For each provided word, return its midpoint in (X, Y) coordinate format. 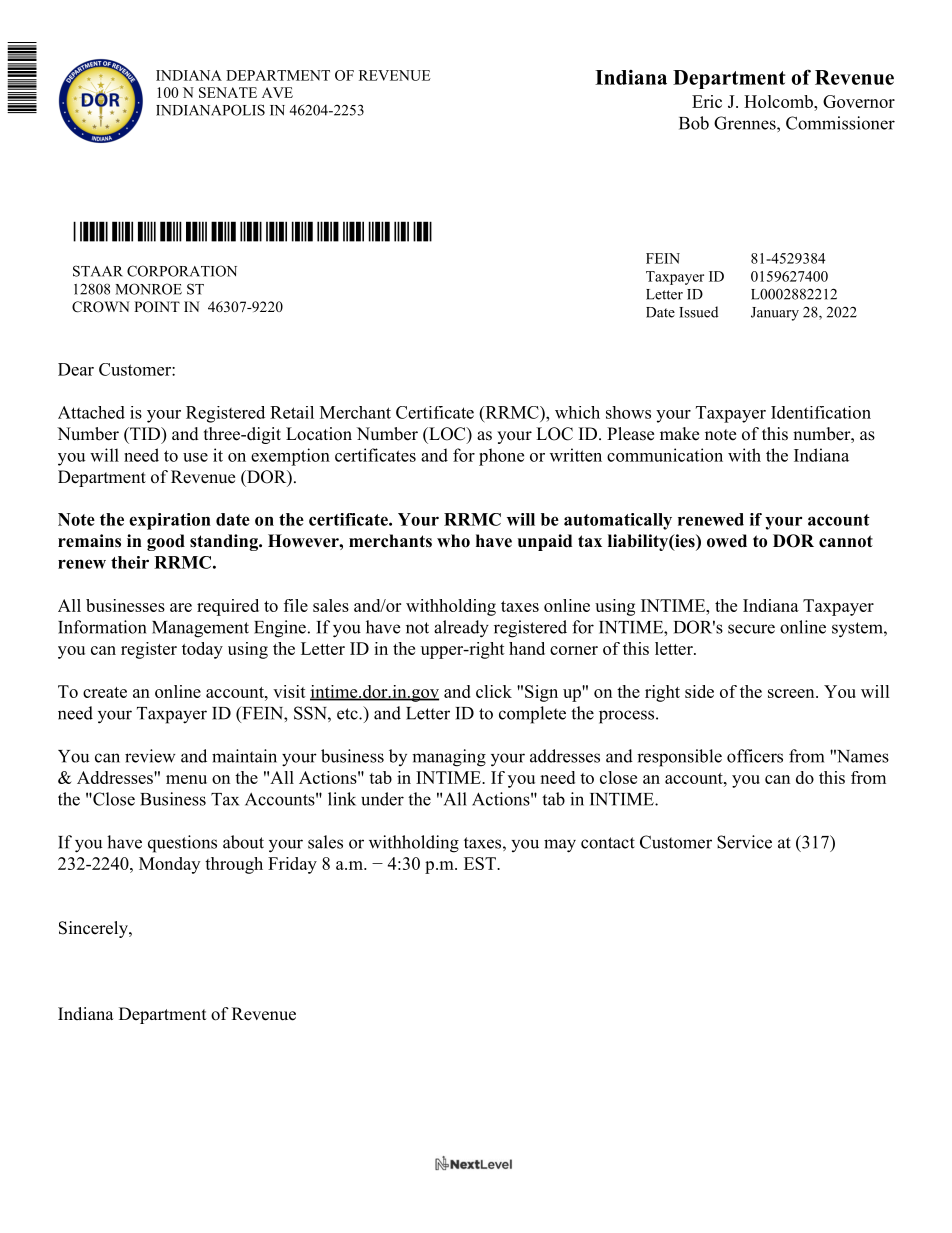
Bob (694, 123)
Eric (707, 101)
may (560, 846)
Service (744, 842)
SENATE (228, 92)
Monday (169, 865)
